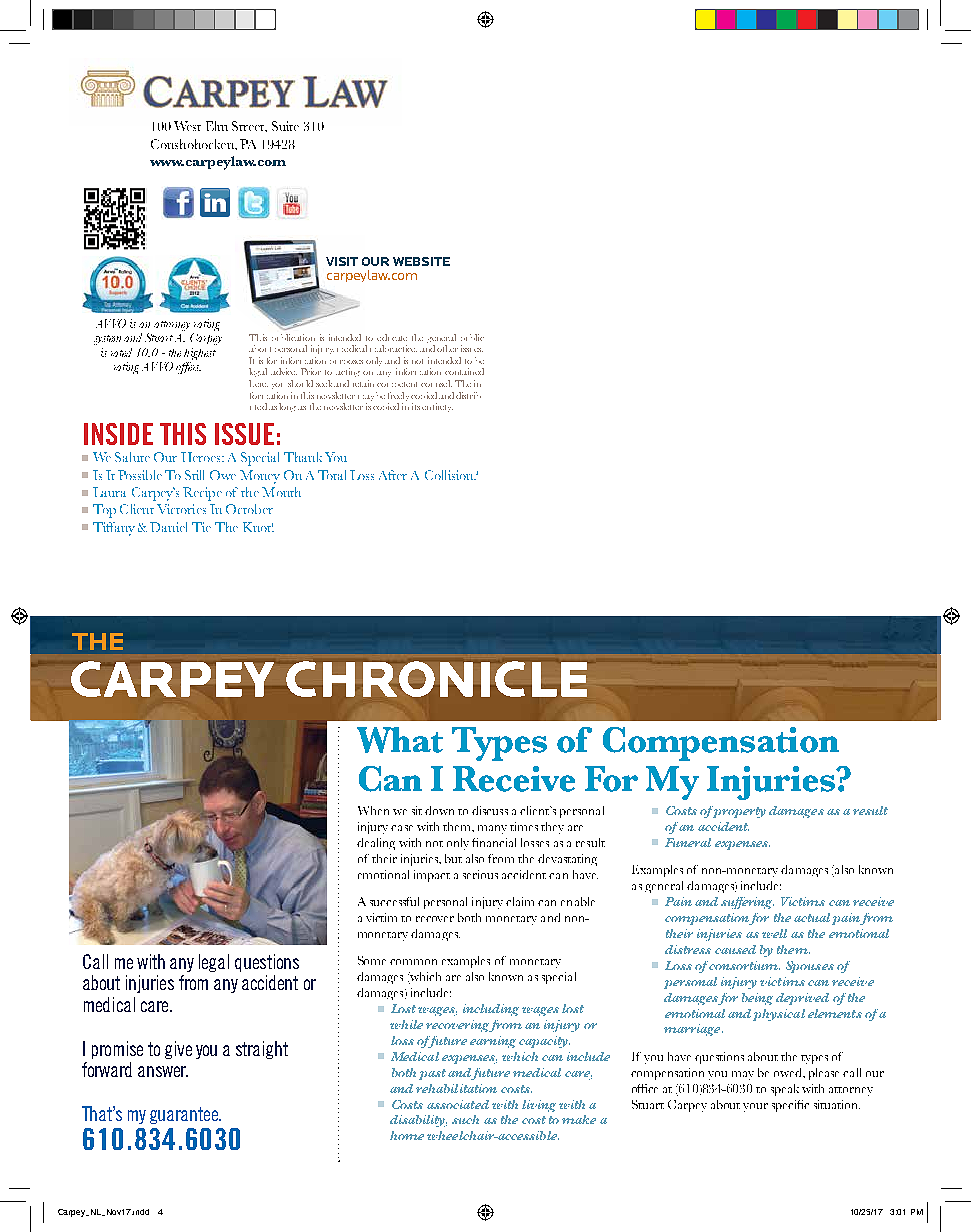  What do you see at coordinates (450, 475) in the image?
I see `Collision` at bounding box center [450, 475].
